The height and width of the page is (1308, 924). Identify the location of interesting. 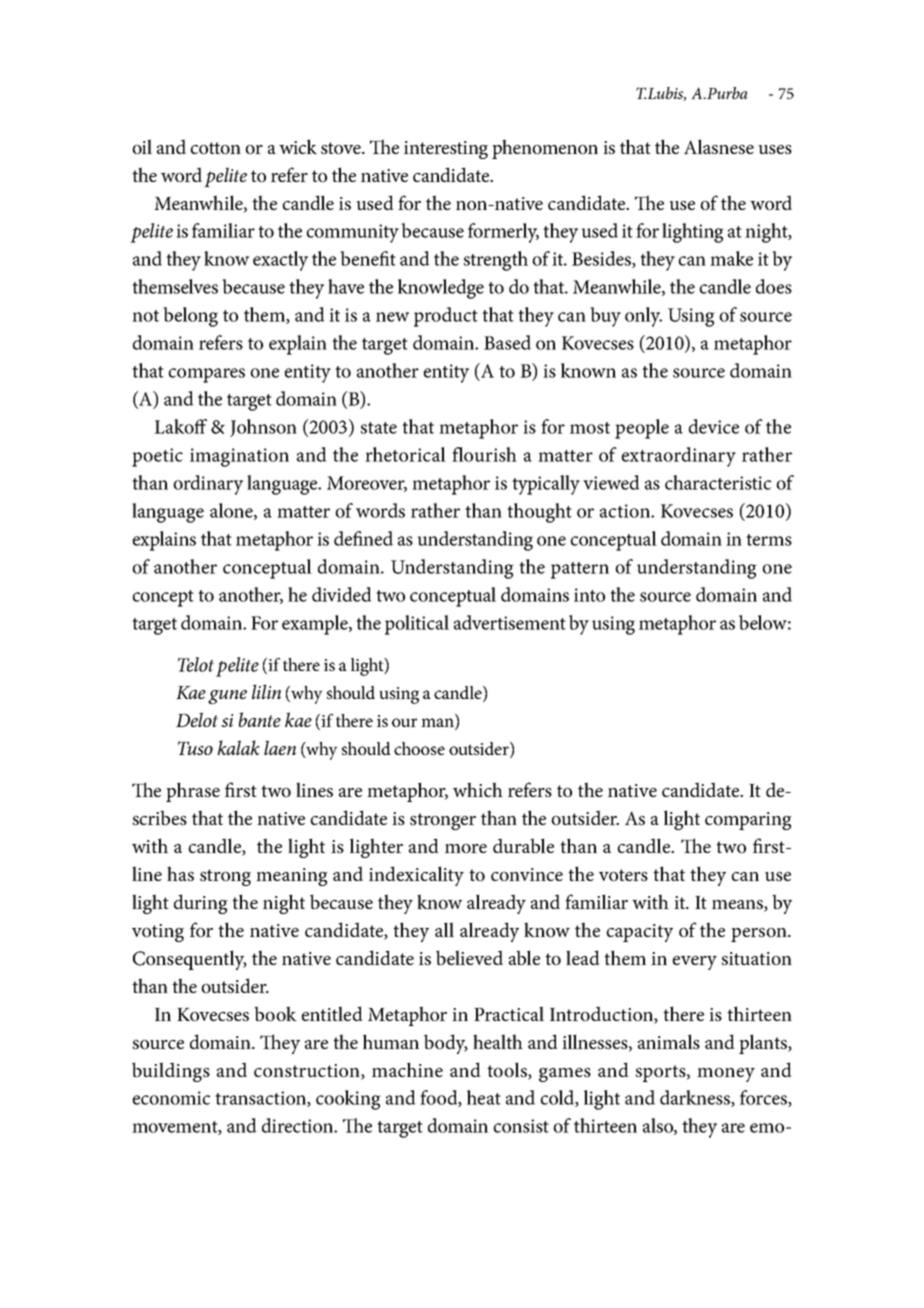
(446, 150).
